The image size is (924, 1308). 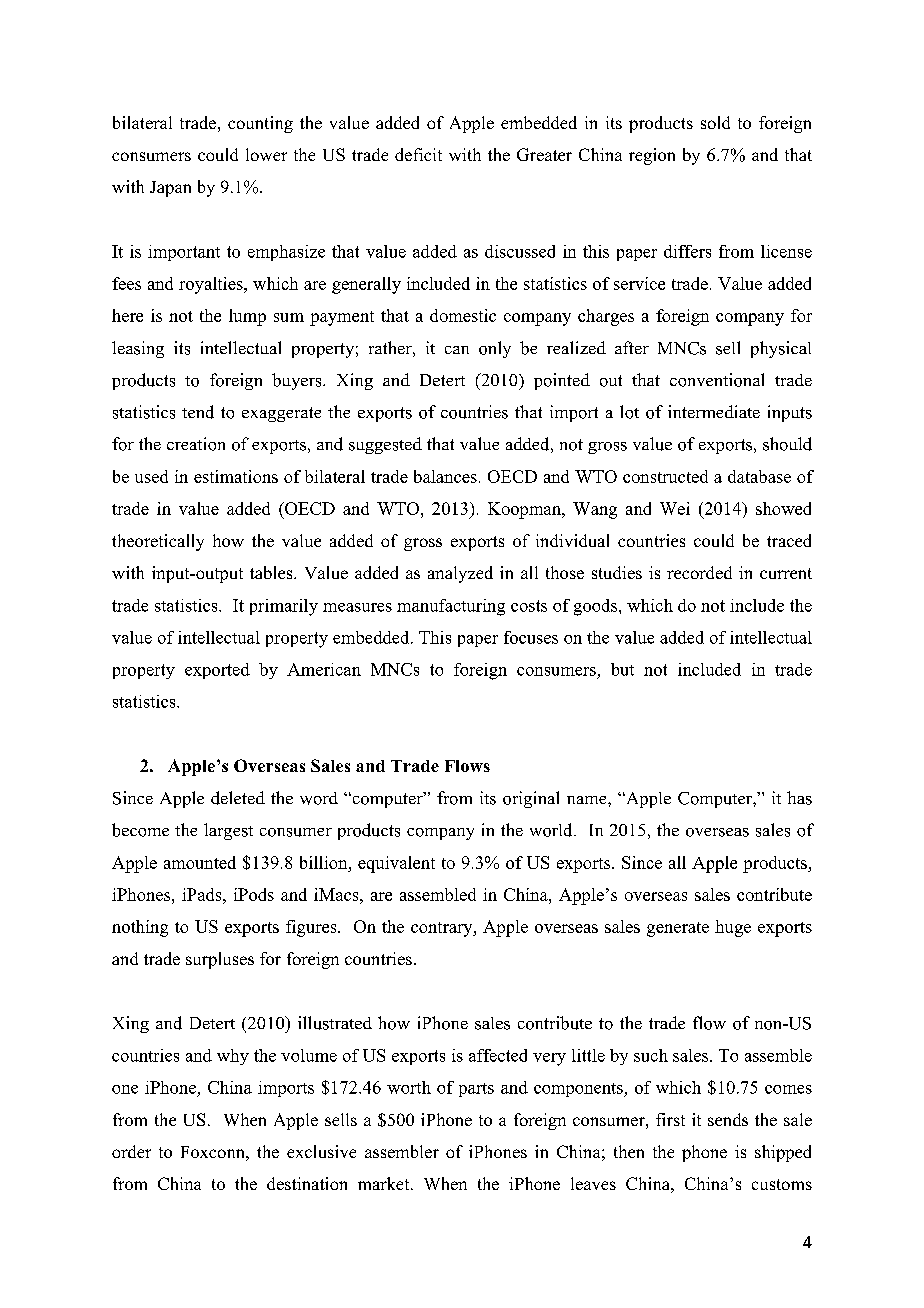 I want to click on only, so click(x=495, y=349).
